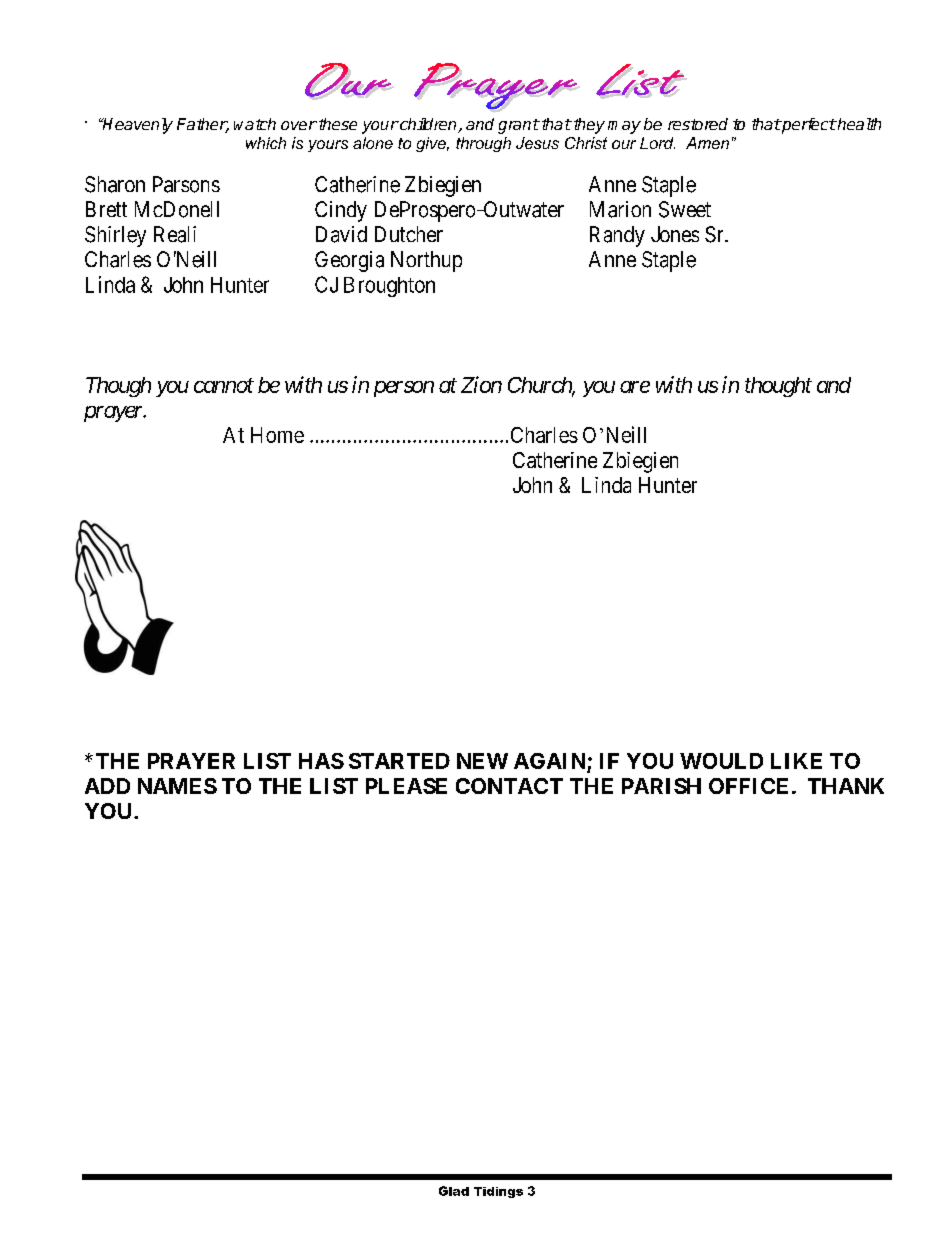 This screenshot has height=1233, width=952. Describe the element at coordinates (808, 126) in the screenshot. I see `perfect` at that location.
